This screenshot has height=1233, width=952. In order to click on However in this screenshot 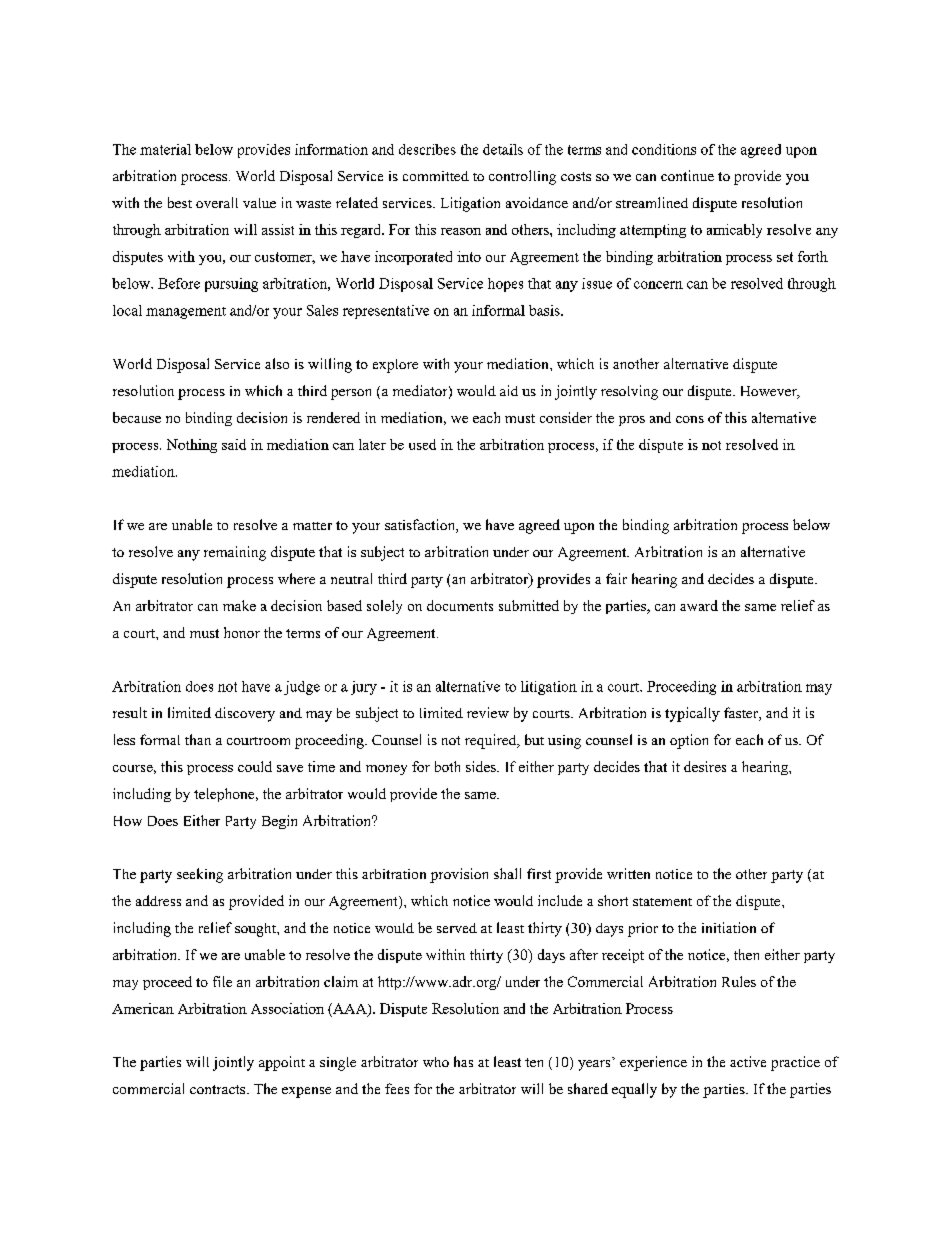, I will do `click(770, 392)`.
